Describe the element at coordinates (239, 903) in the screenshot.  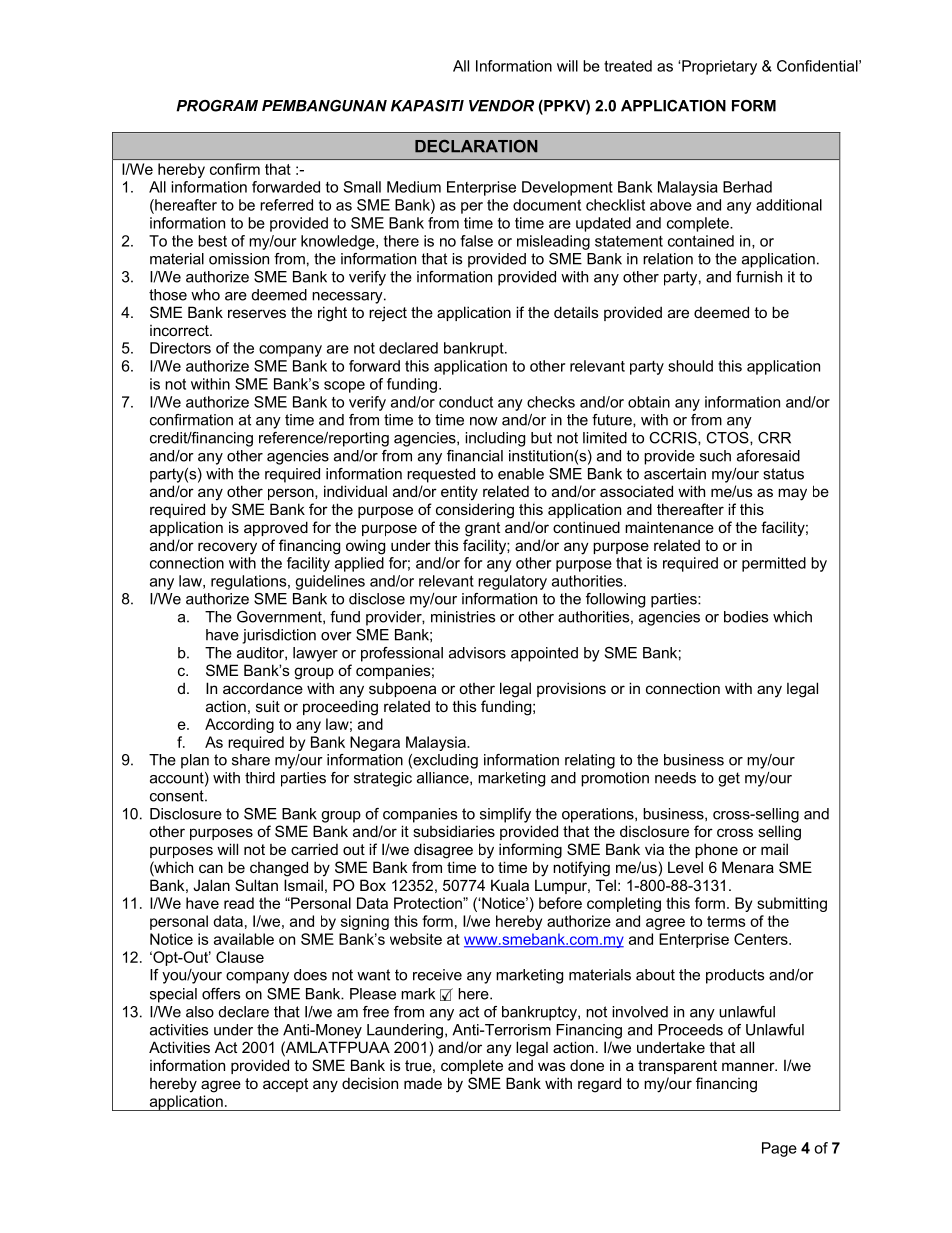
I see `read` at that location.
